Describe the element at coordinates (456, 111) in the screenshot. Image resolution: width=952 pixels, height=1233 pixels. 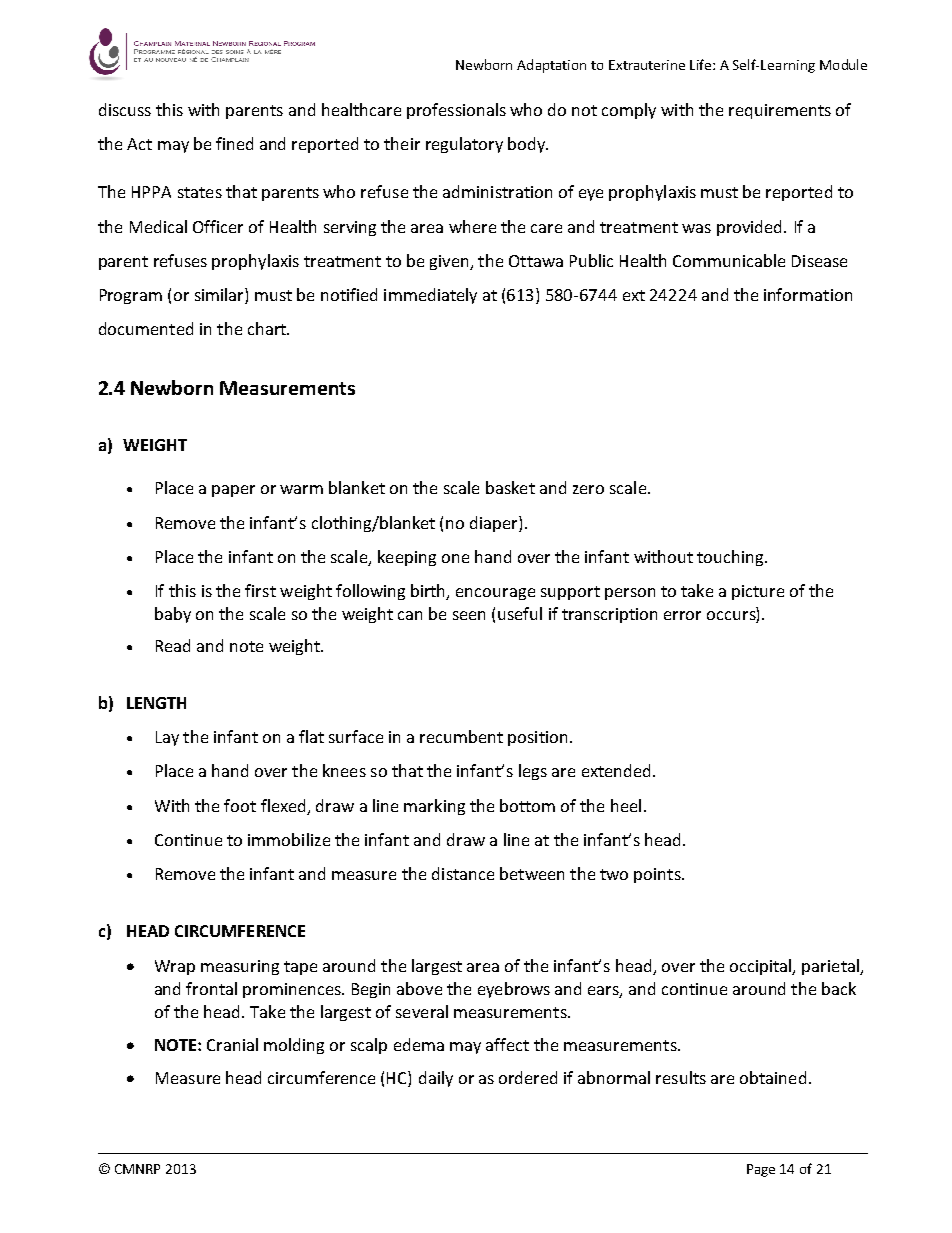
I see `professionals` at that location.
